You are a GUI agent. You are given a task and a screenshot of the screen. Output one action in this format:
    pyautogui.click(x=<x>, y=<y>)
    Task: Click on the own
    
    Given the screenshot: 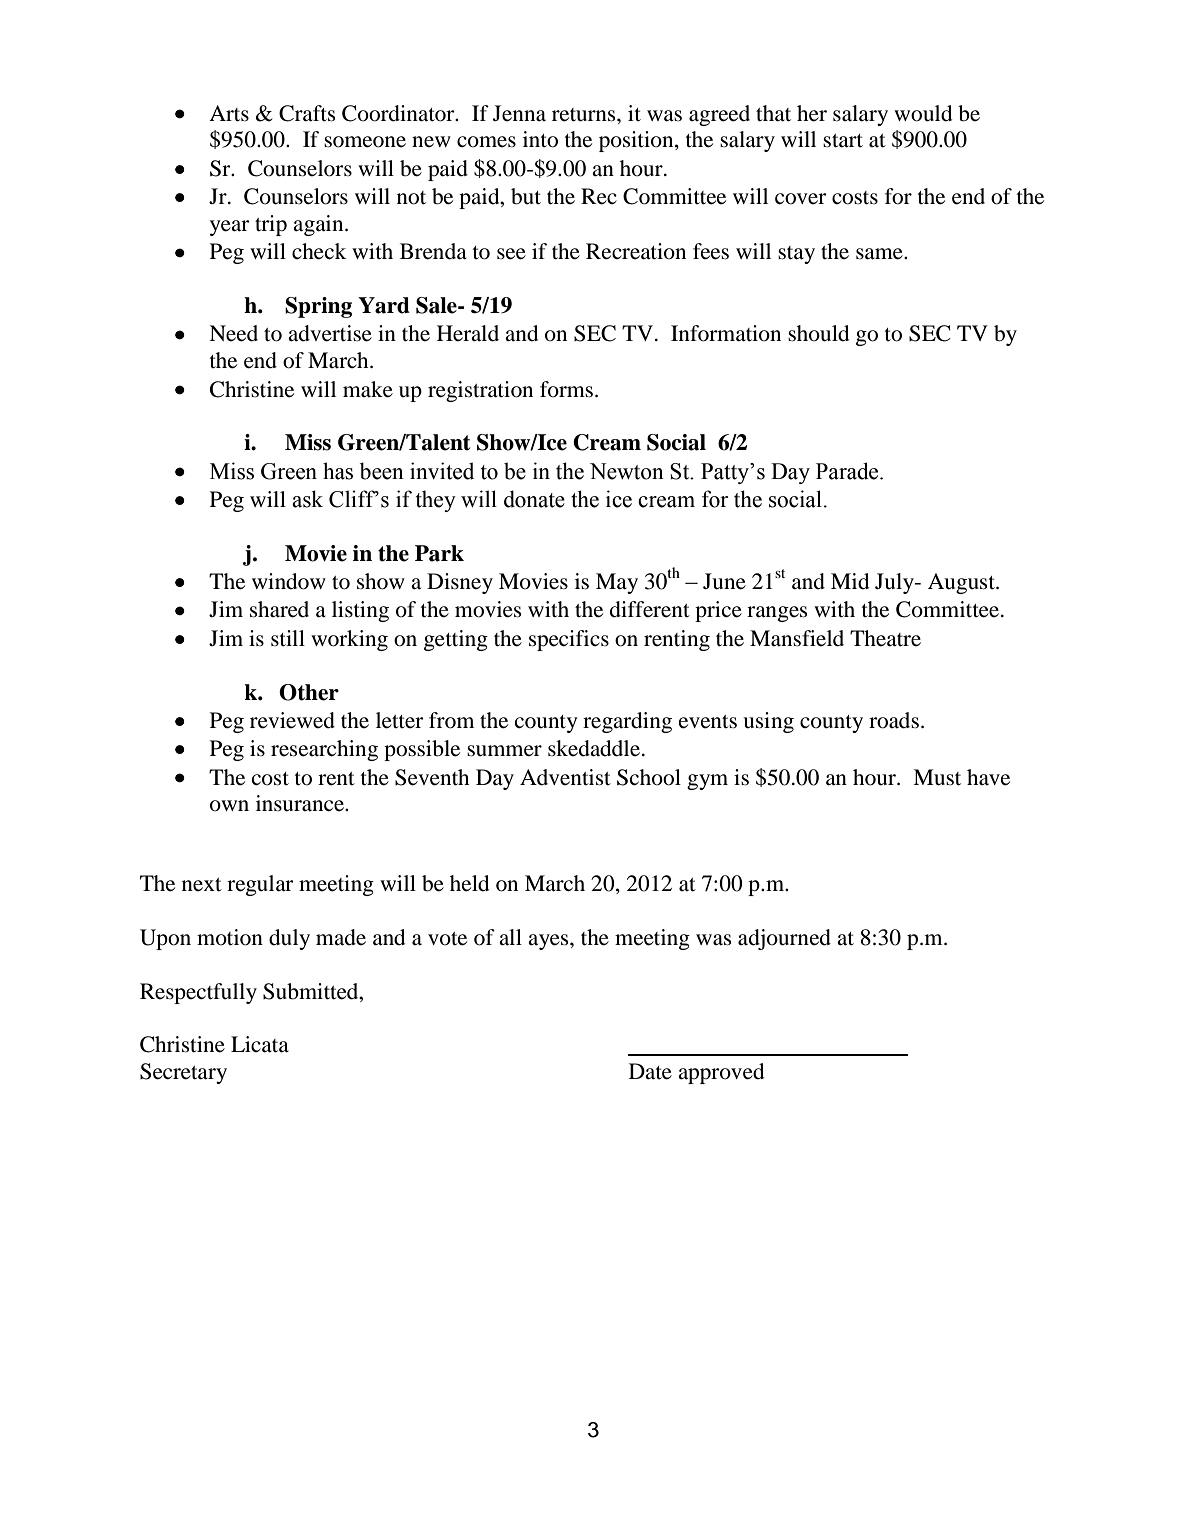 What is the action you would take?
    pyautogui.click(x=229, y=806)
